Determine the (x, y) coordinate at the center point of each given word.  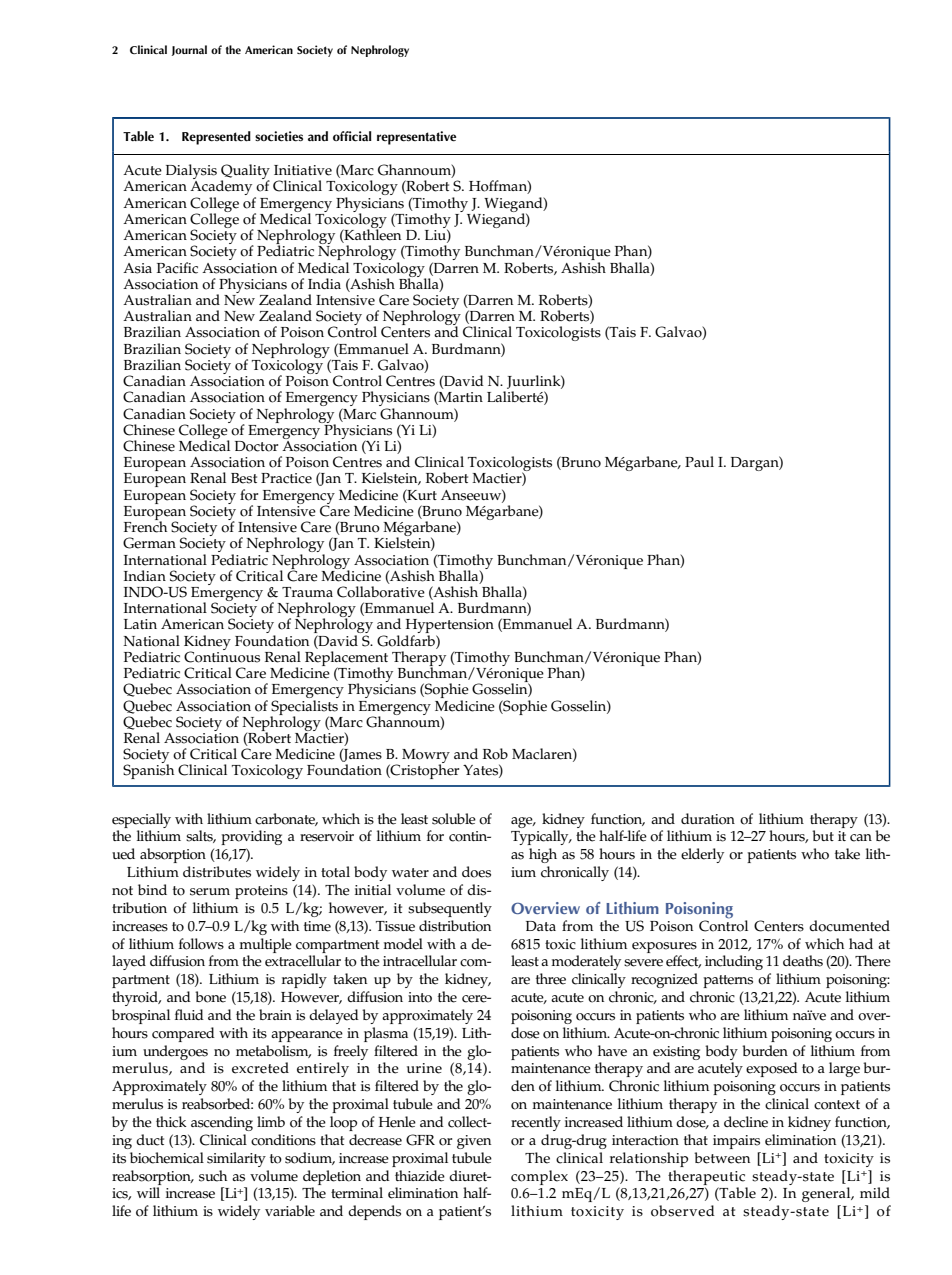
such (213, 1176)
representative (416, 138)
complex (539, 1177)
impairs (736, 1142)
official (352, 136)
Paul (699, 461)
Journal (189, 50)
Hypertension (450, 627)
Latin (140, 624)
